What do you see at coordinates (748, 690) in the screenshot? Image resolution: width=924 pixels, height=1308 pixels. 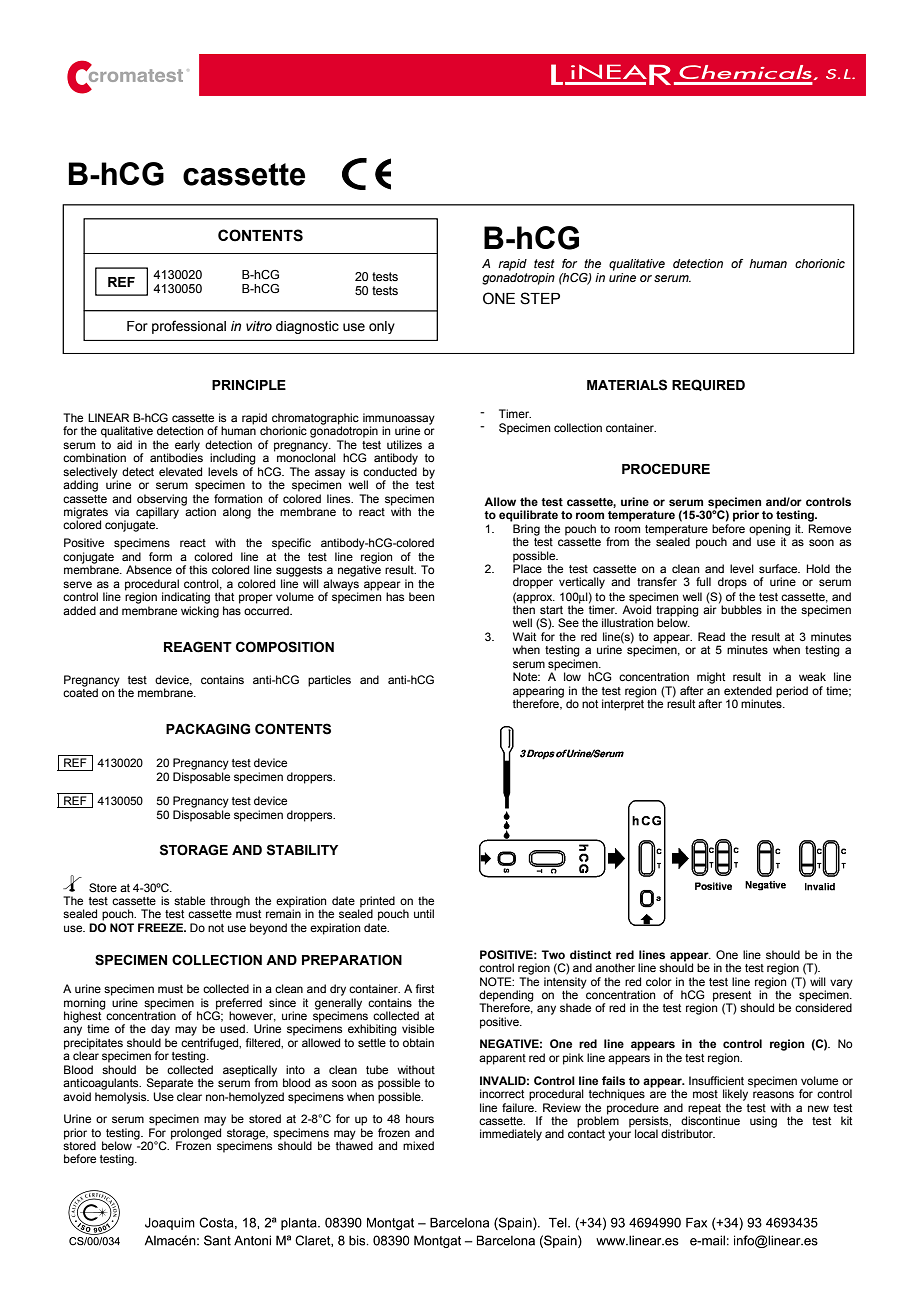 I see `extended` at bounding box center [748, 690].
